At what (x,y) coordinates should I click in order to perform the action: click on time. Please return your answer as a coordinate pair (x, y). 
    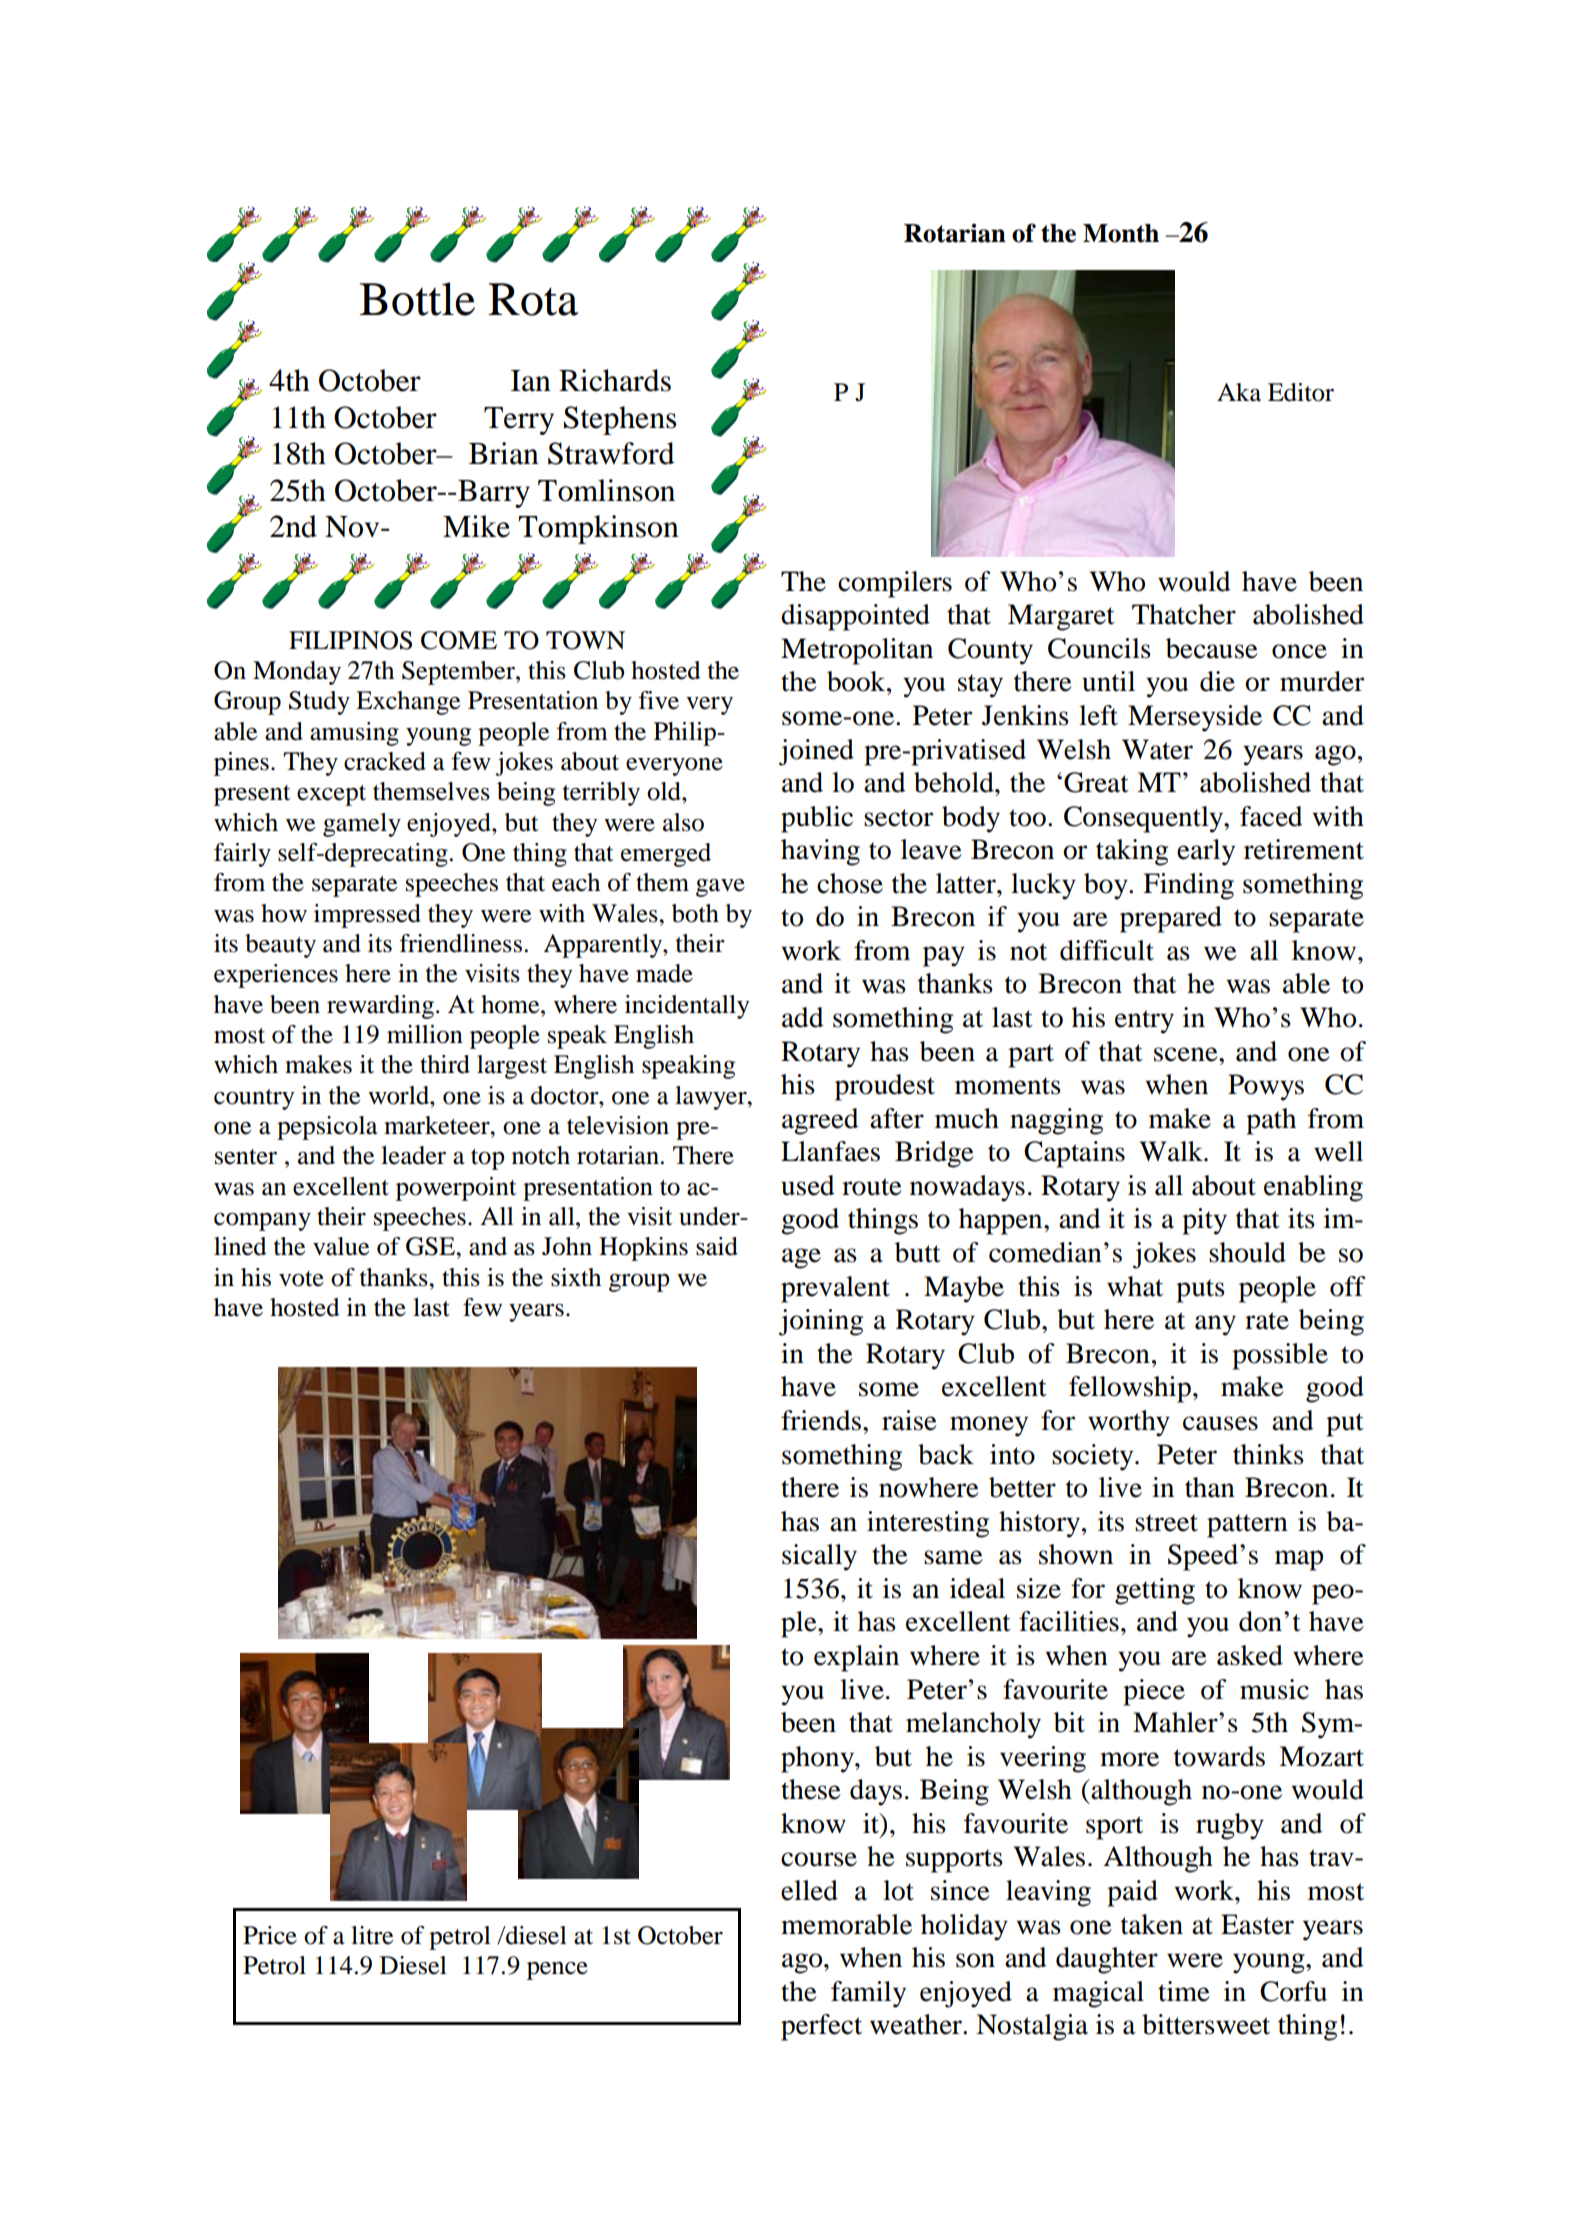
    Looking at the image, I should click on (1184, 1991).
